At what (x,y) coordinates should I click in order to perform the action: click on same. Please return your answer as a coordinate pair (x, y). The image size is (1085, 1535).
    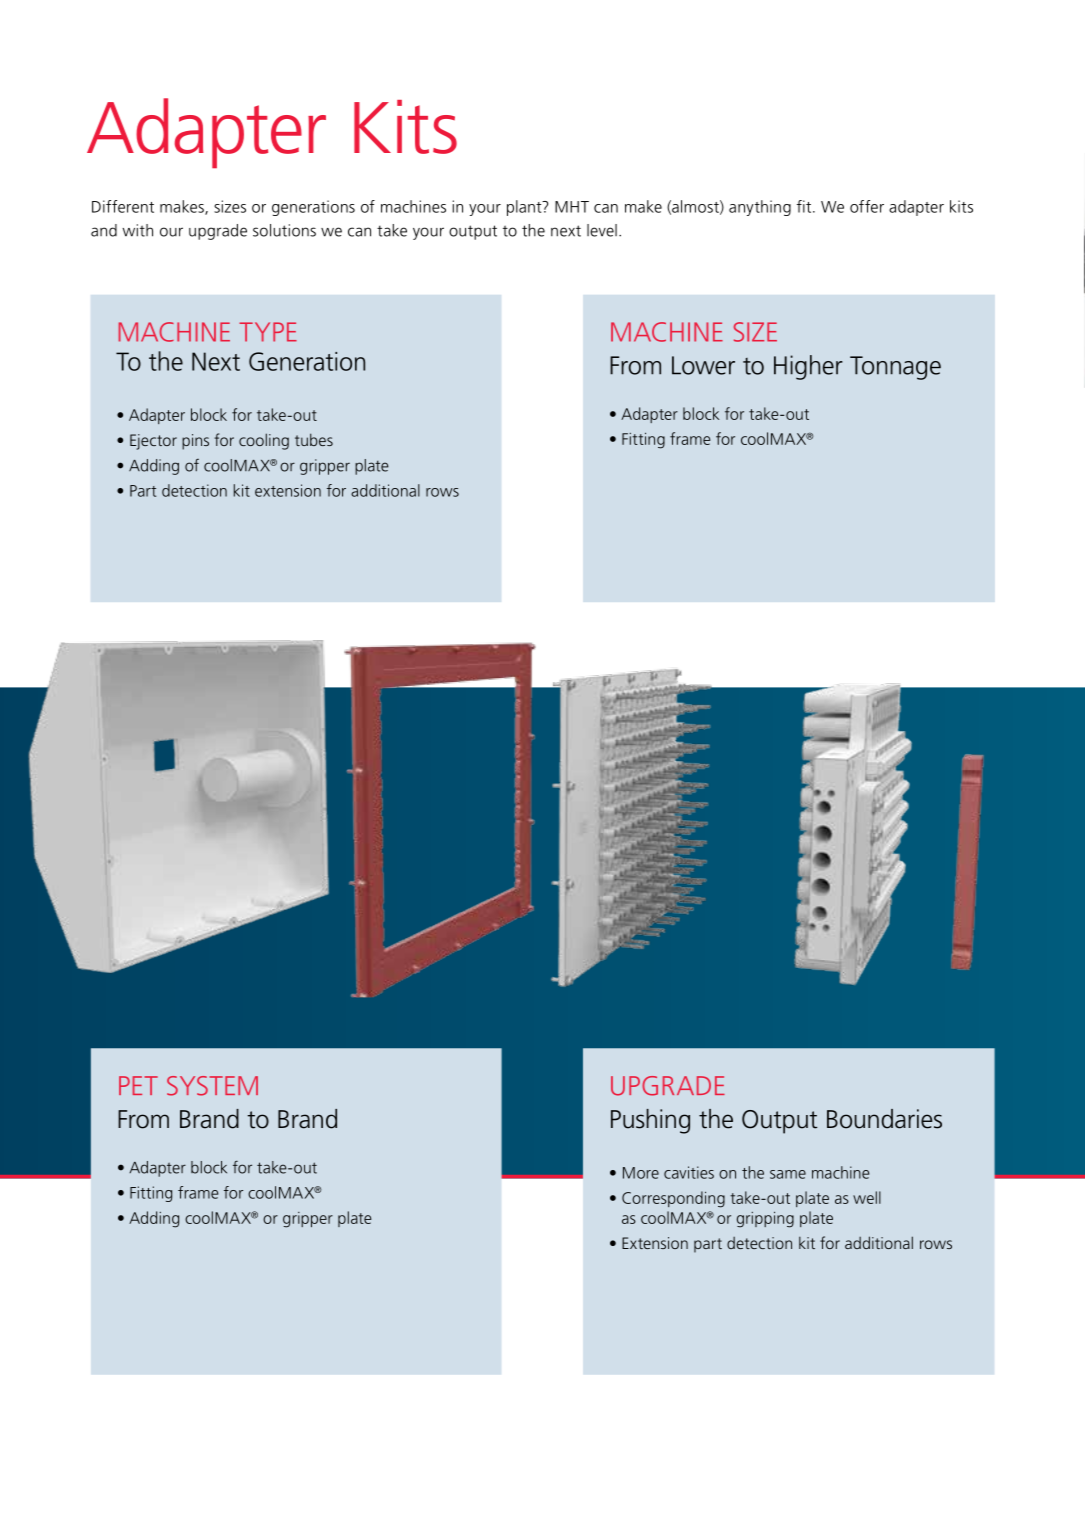
    Looking at the image, I should click on (788, 1174).
